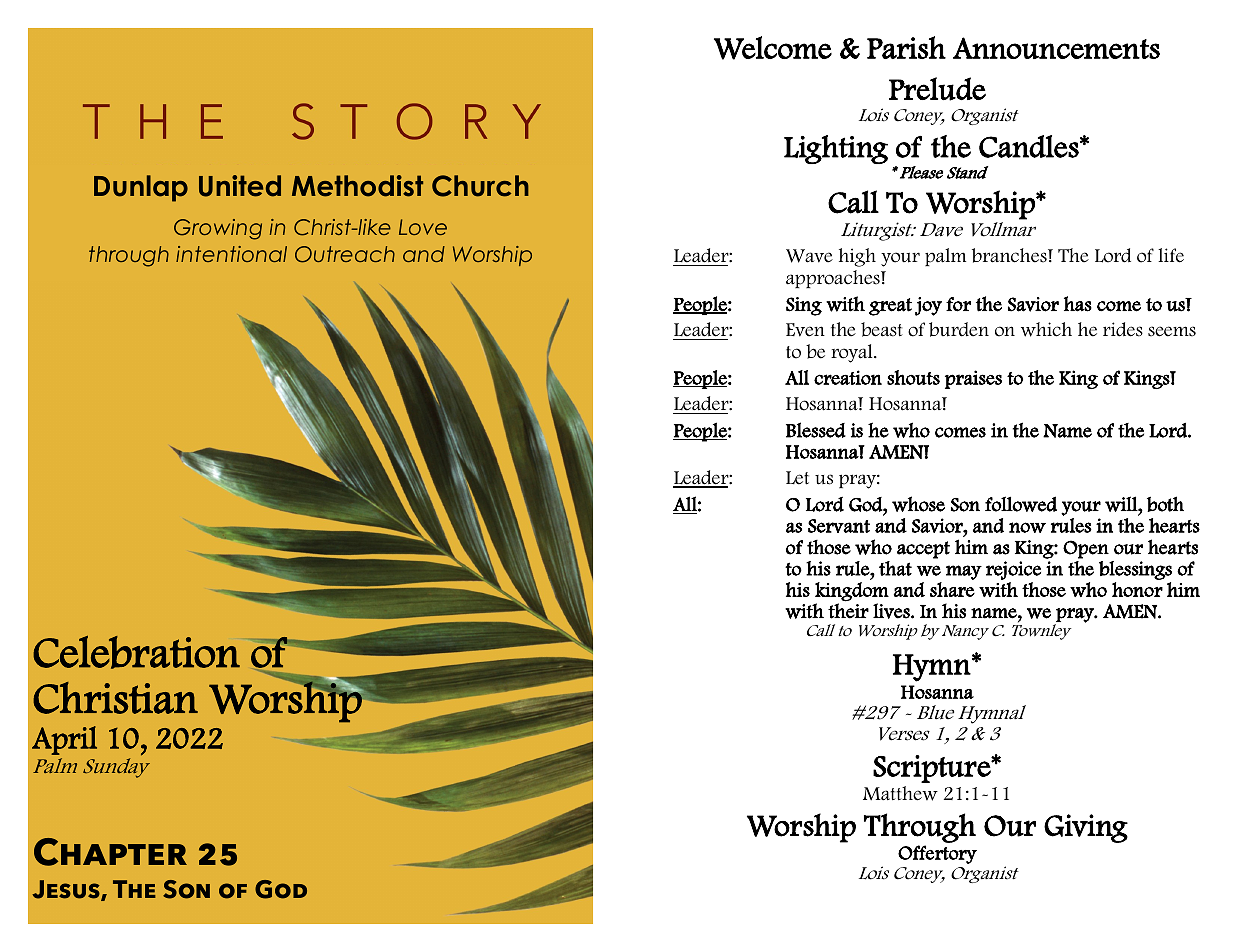 This page has height=952, width=1233. I want to click on followed, so click(1021, 504).
